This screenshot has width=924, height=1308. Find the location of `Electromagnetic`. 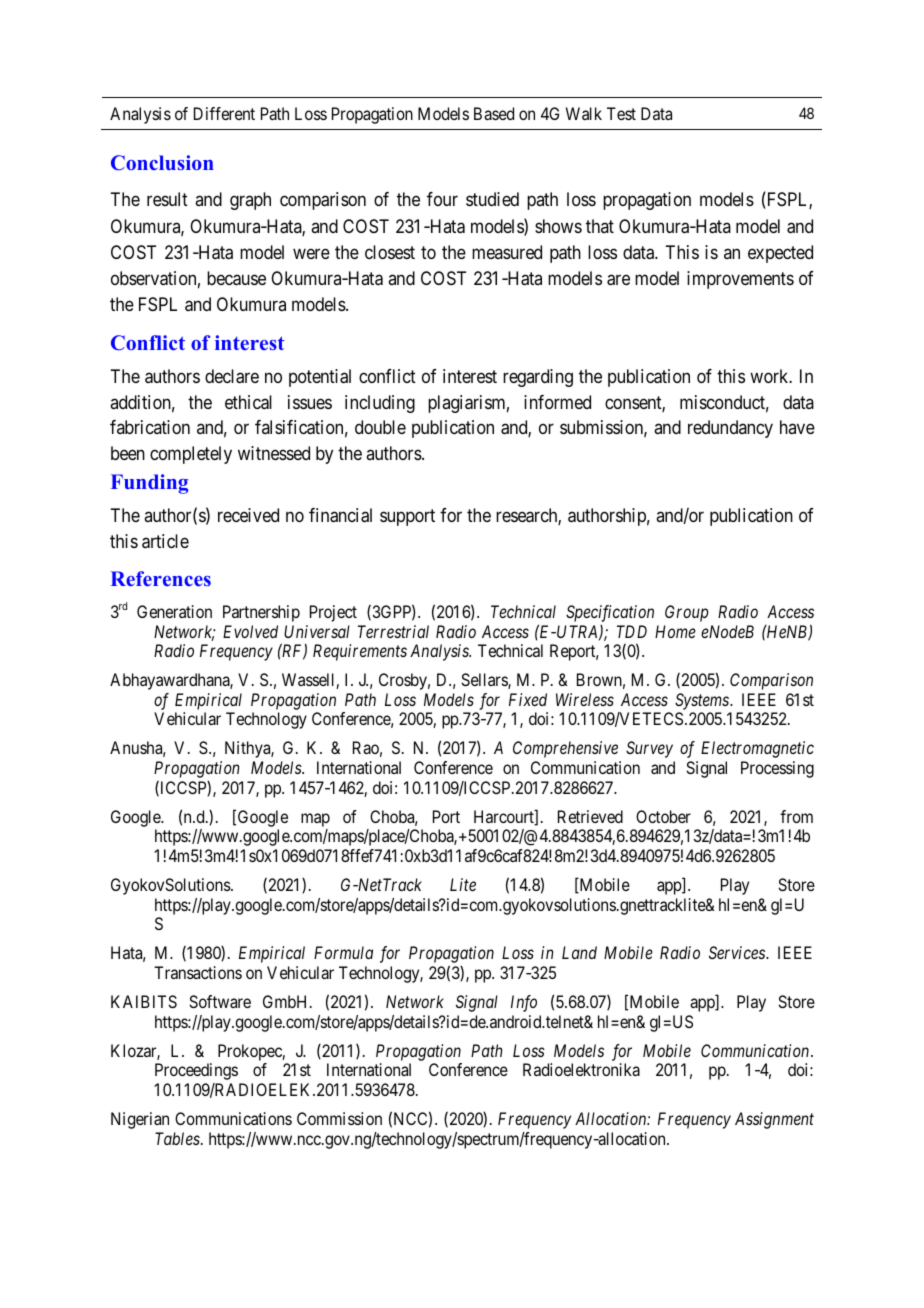

Electromagnetic is located at coordinates (757, 749).
